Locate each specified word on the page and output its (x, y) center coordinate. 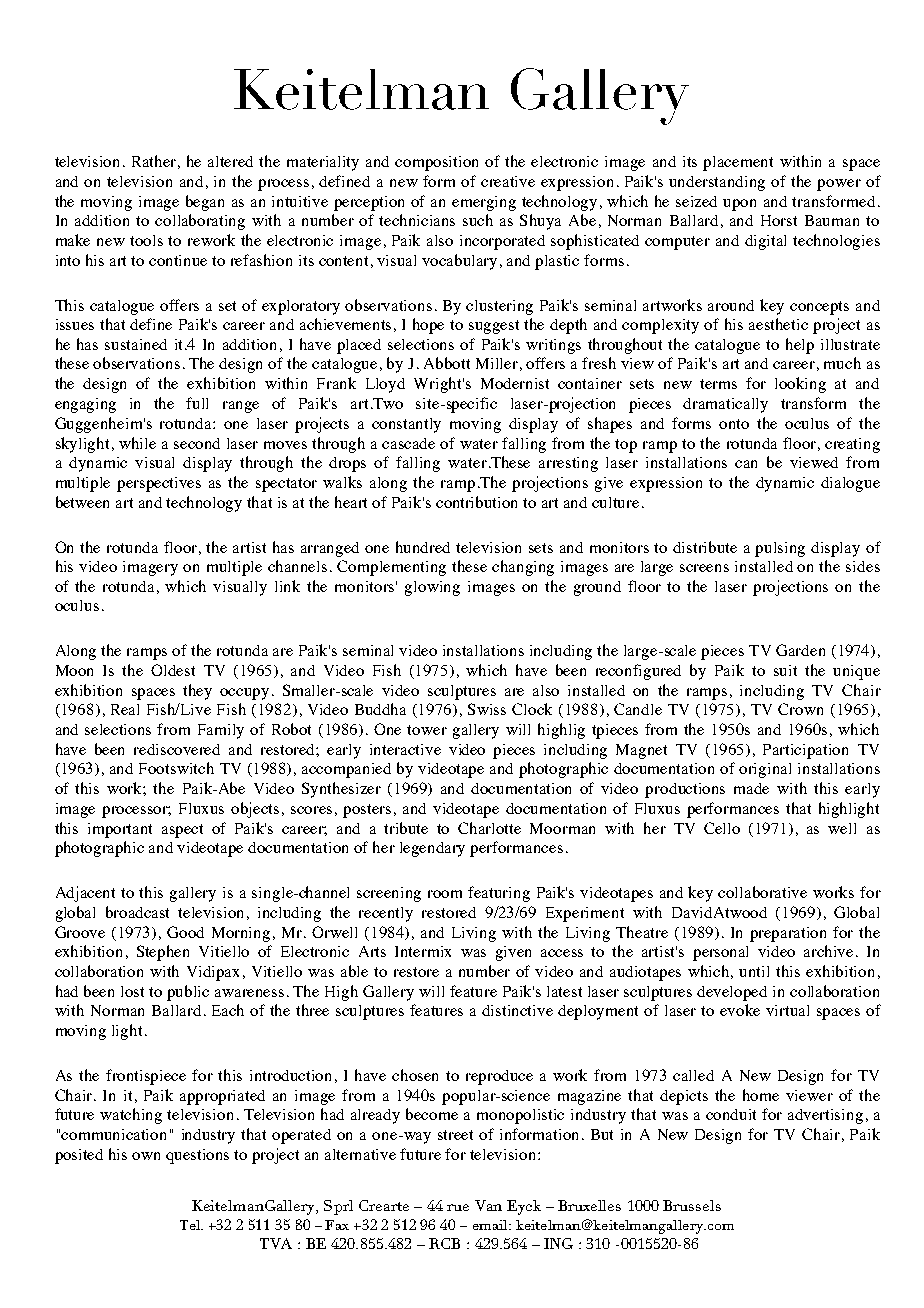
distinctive (517, 1010)
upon (739, 205)
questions (197, 1156)
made (751, 788)
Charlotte (489, 828)
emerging (484, 203)
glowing (432, 588)
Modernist (515, 383)
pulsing (780, 549)
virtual (787, 1010)
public (188, 993)
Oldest (173, 670)
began (205, 203)
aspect (182, 831)
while (137, 443)
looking (800, 385)
